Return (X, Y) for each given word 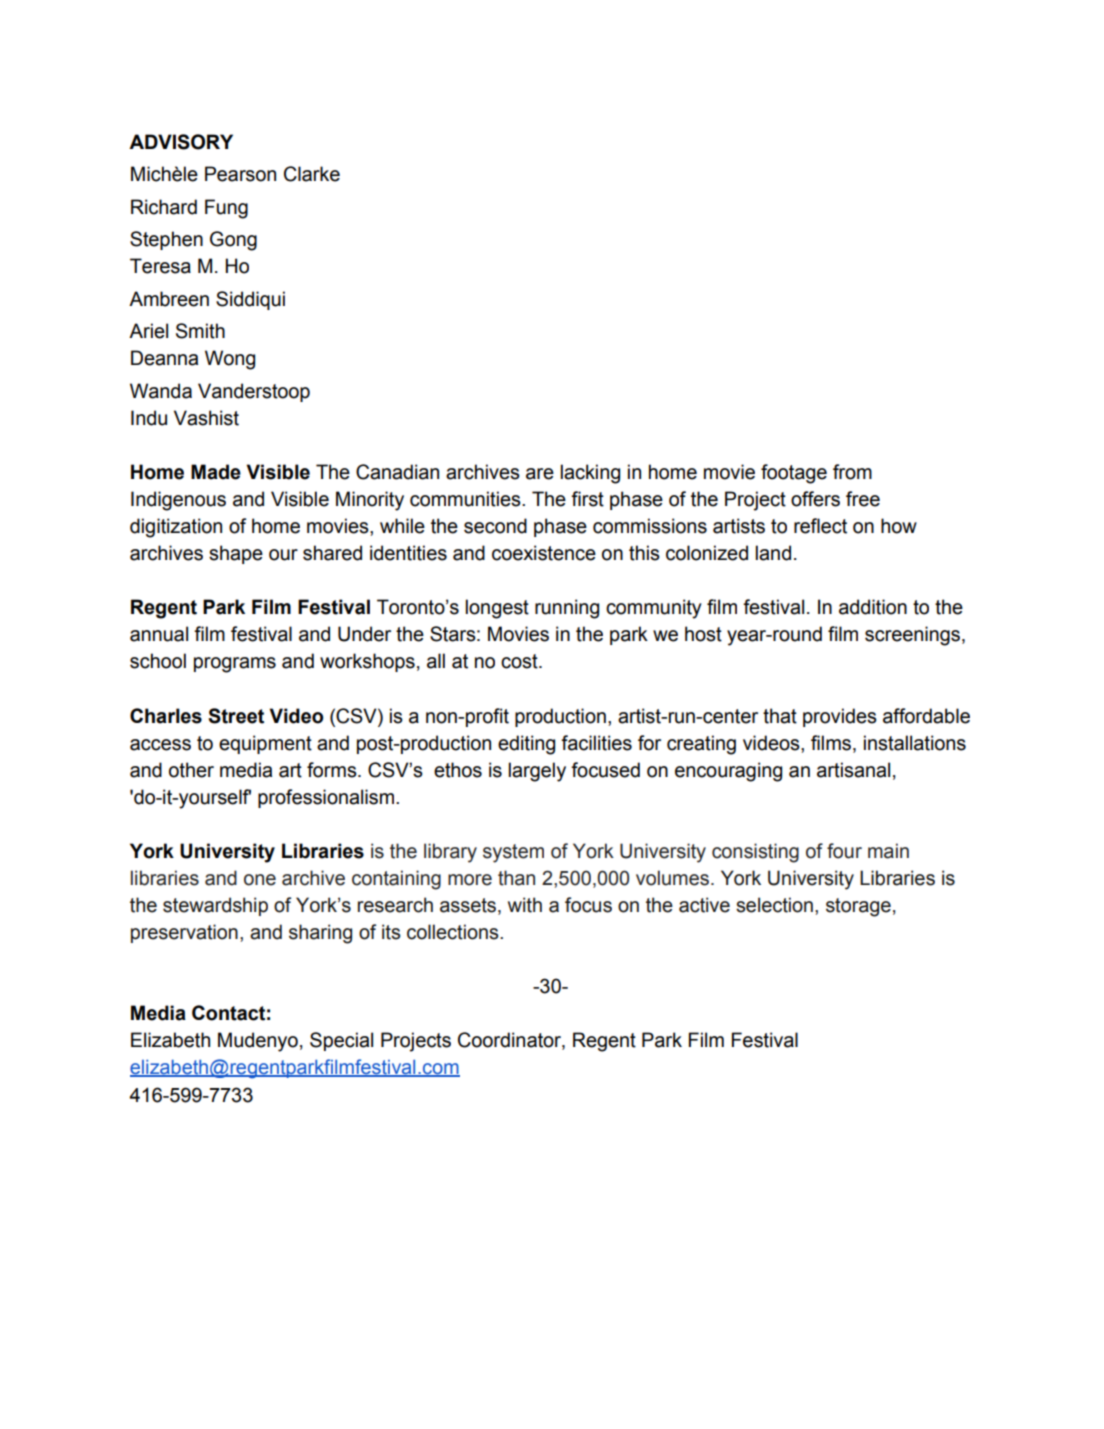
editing (526, 745)
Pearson (240, 174)
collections (454, 932)
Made (216, 472)
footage (794, 474)
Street (236, 716)
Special (341, 1041)
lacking (590, 474)
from (852, 472)
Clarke (312, 174)
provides (840, 717)
